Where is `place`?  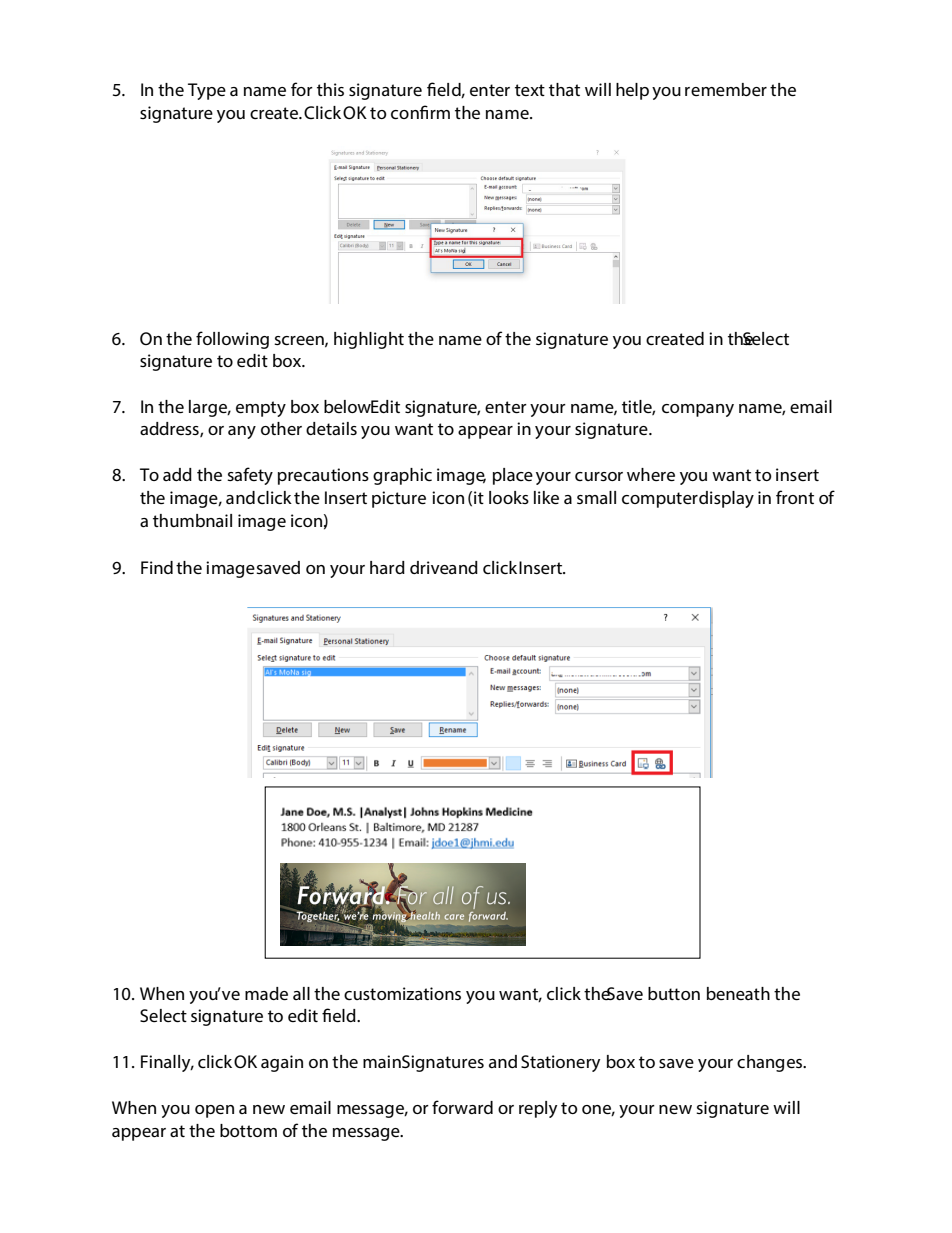 place is located at coordinates (513, 476).
